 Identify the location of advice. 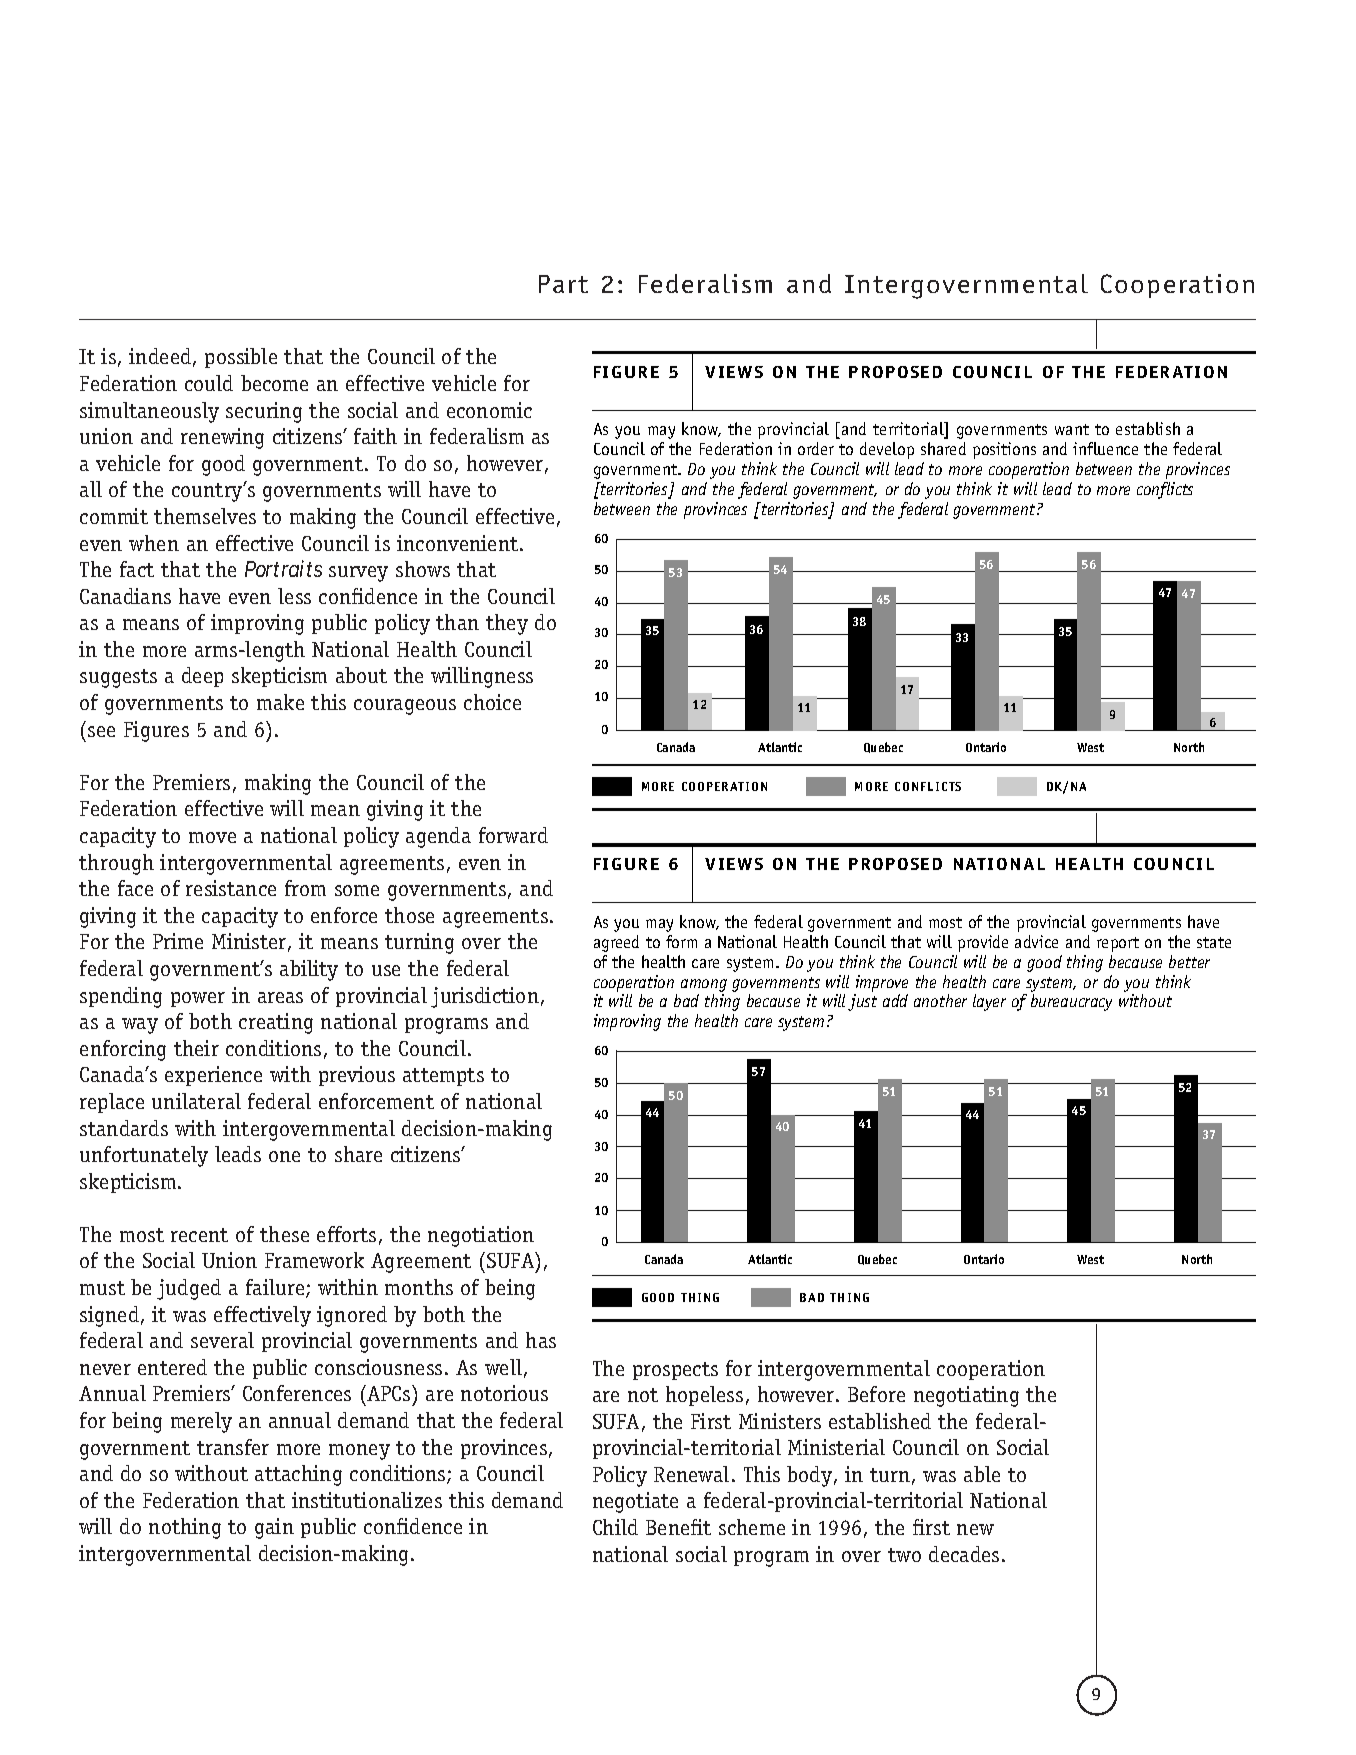
(1036, 941).
